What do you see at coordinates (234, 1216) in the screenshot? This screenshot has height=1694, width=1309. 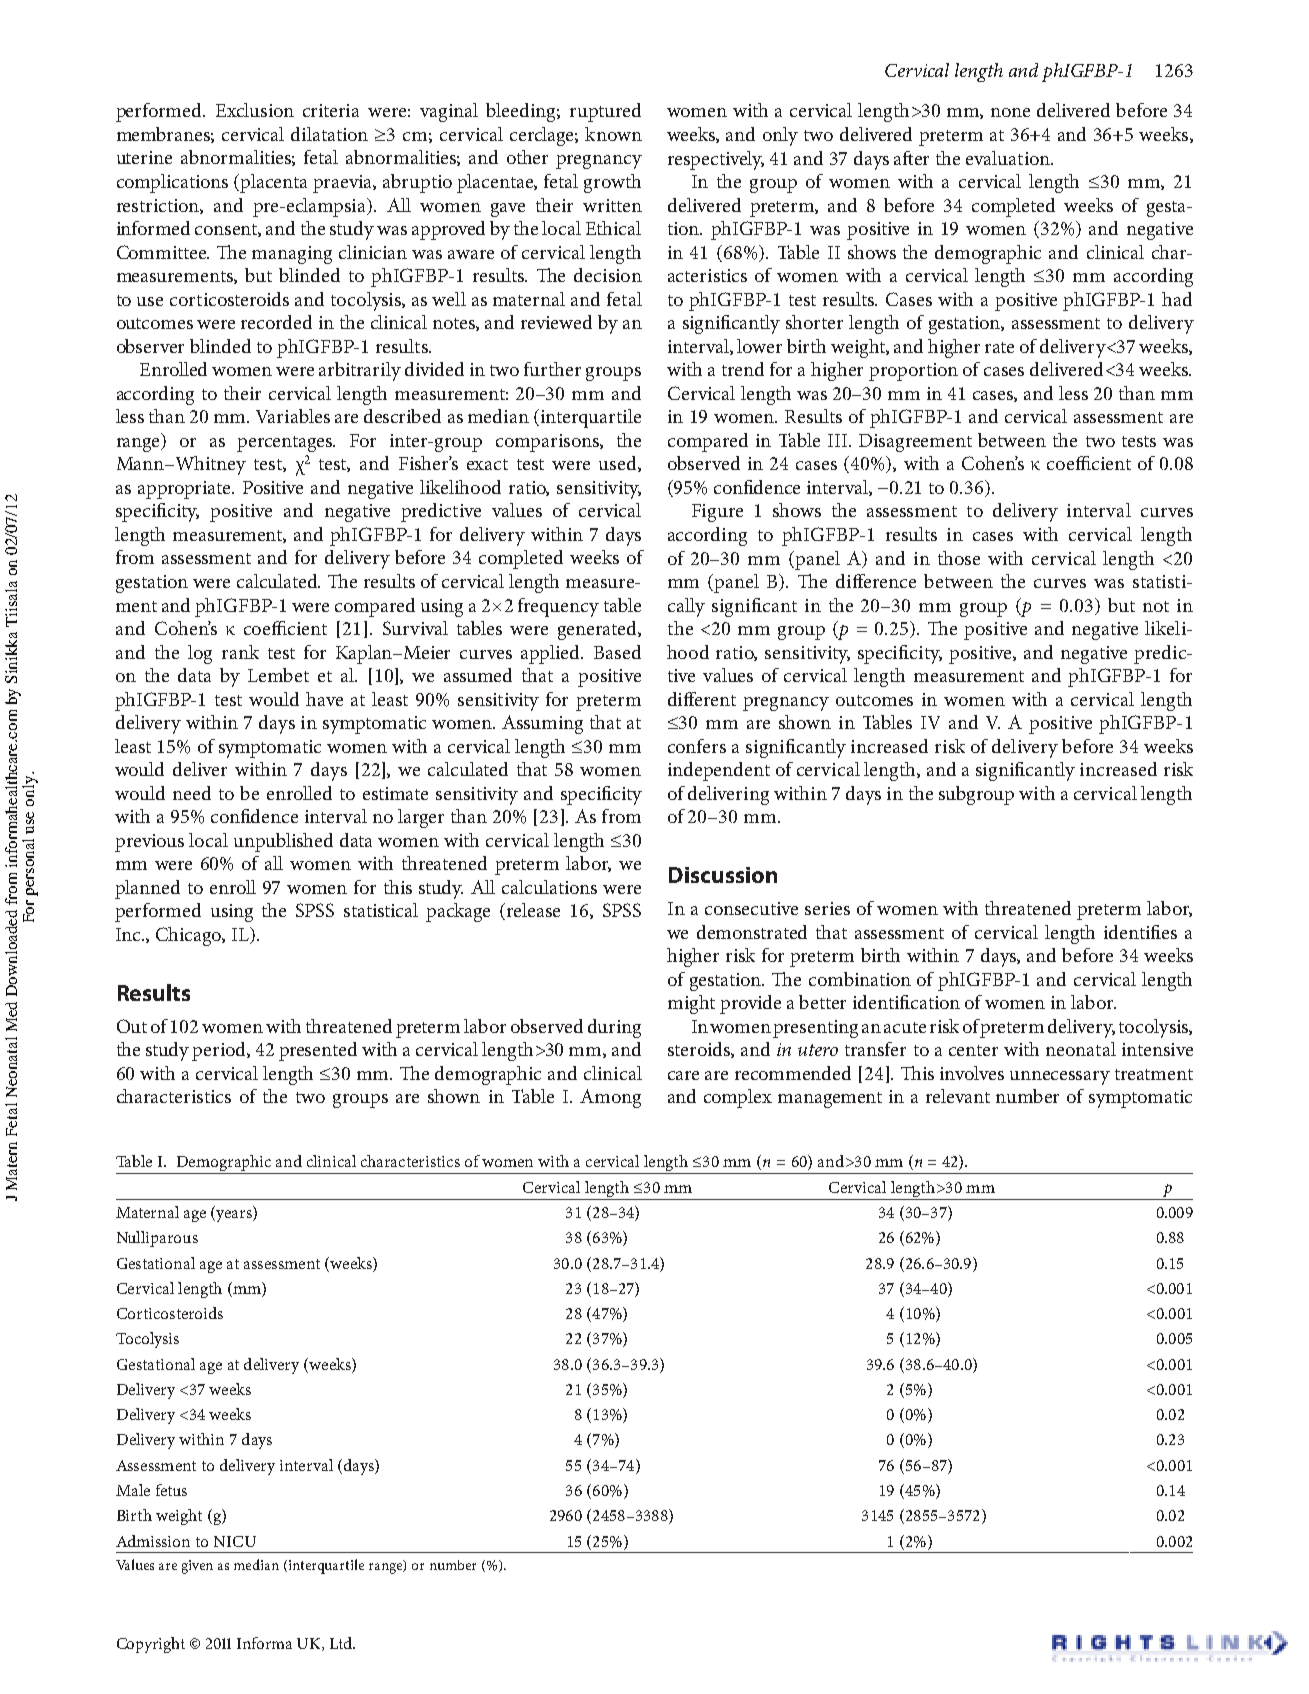 I see `years` at bounding box center [234, 1216].
